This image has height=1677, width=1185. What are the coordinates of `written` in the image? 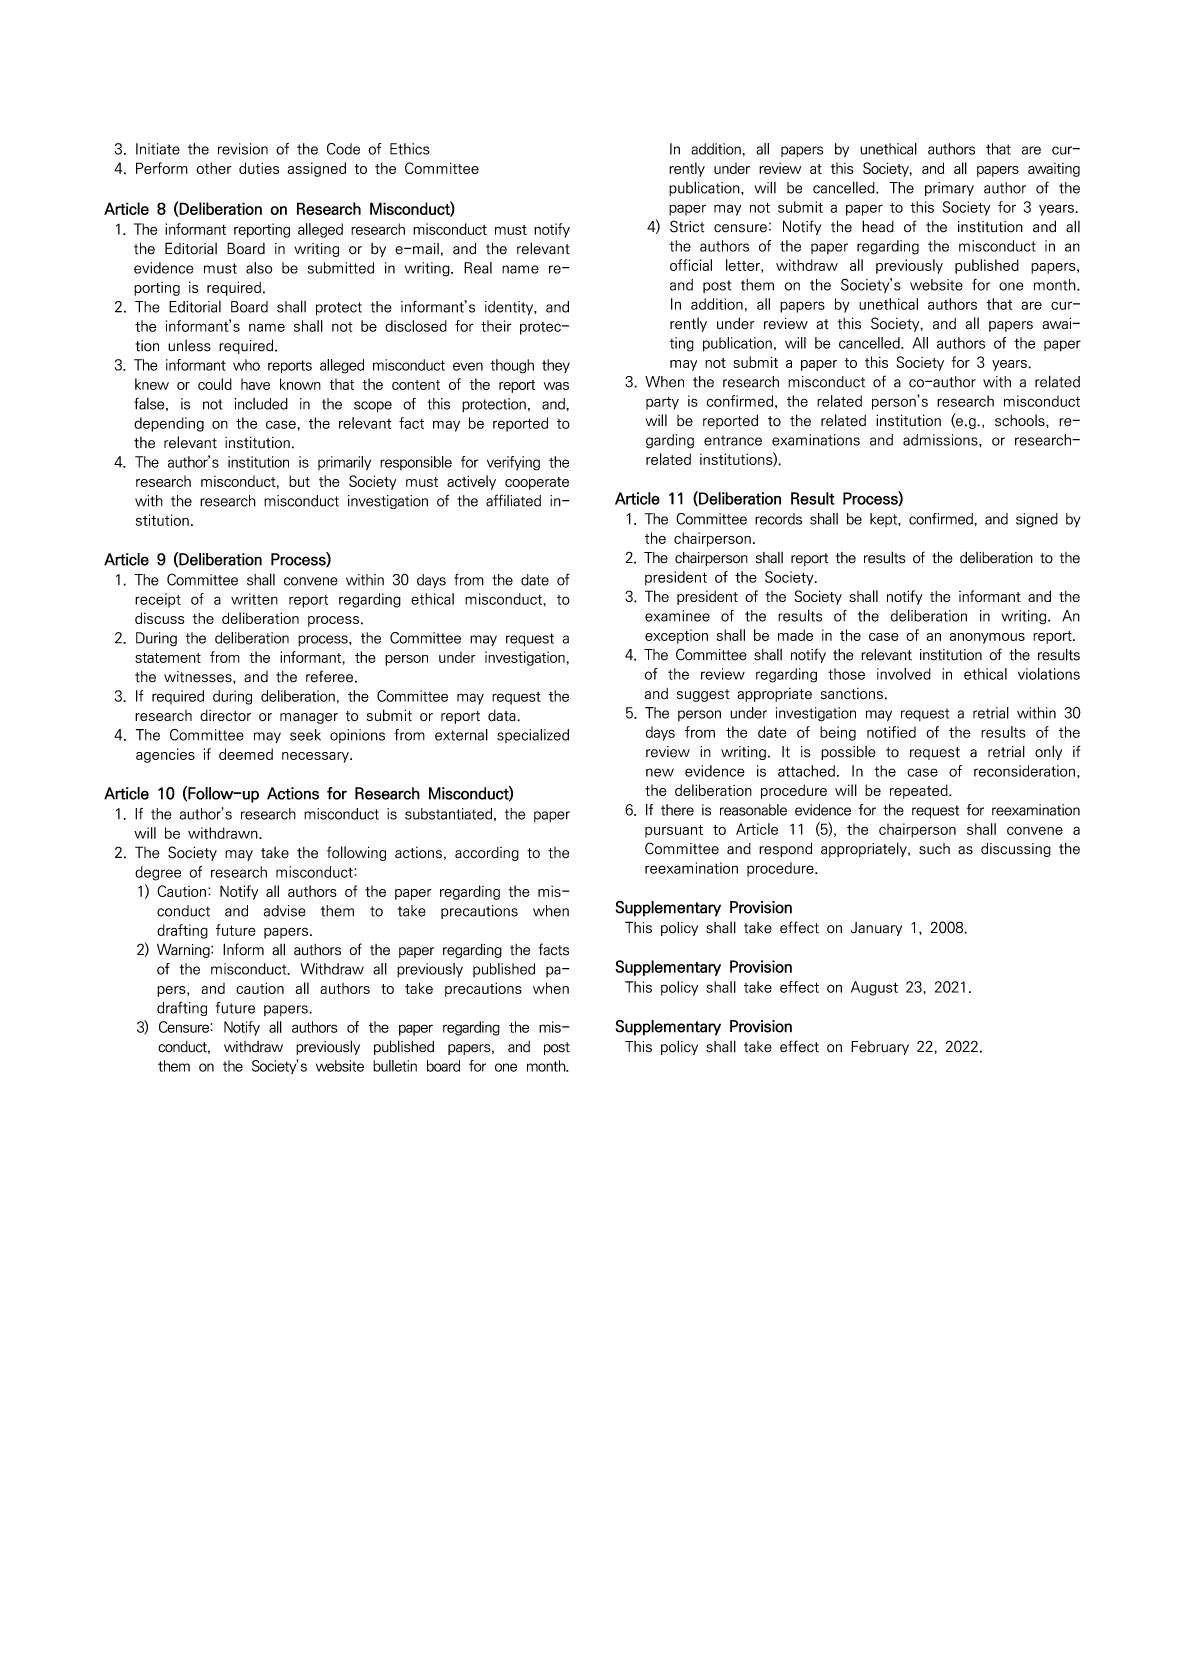 It's located at (254, 599).
